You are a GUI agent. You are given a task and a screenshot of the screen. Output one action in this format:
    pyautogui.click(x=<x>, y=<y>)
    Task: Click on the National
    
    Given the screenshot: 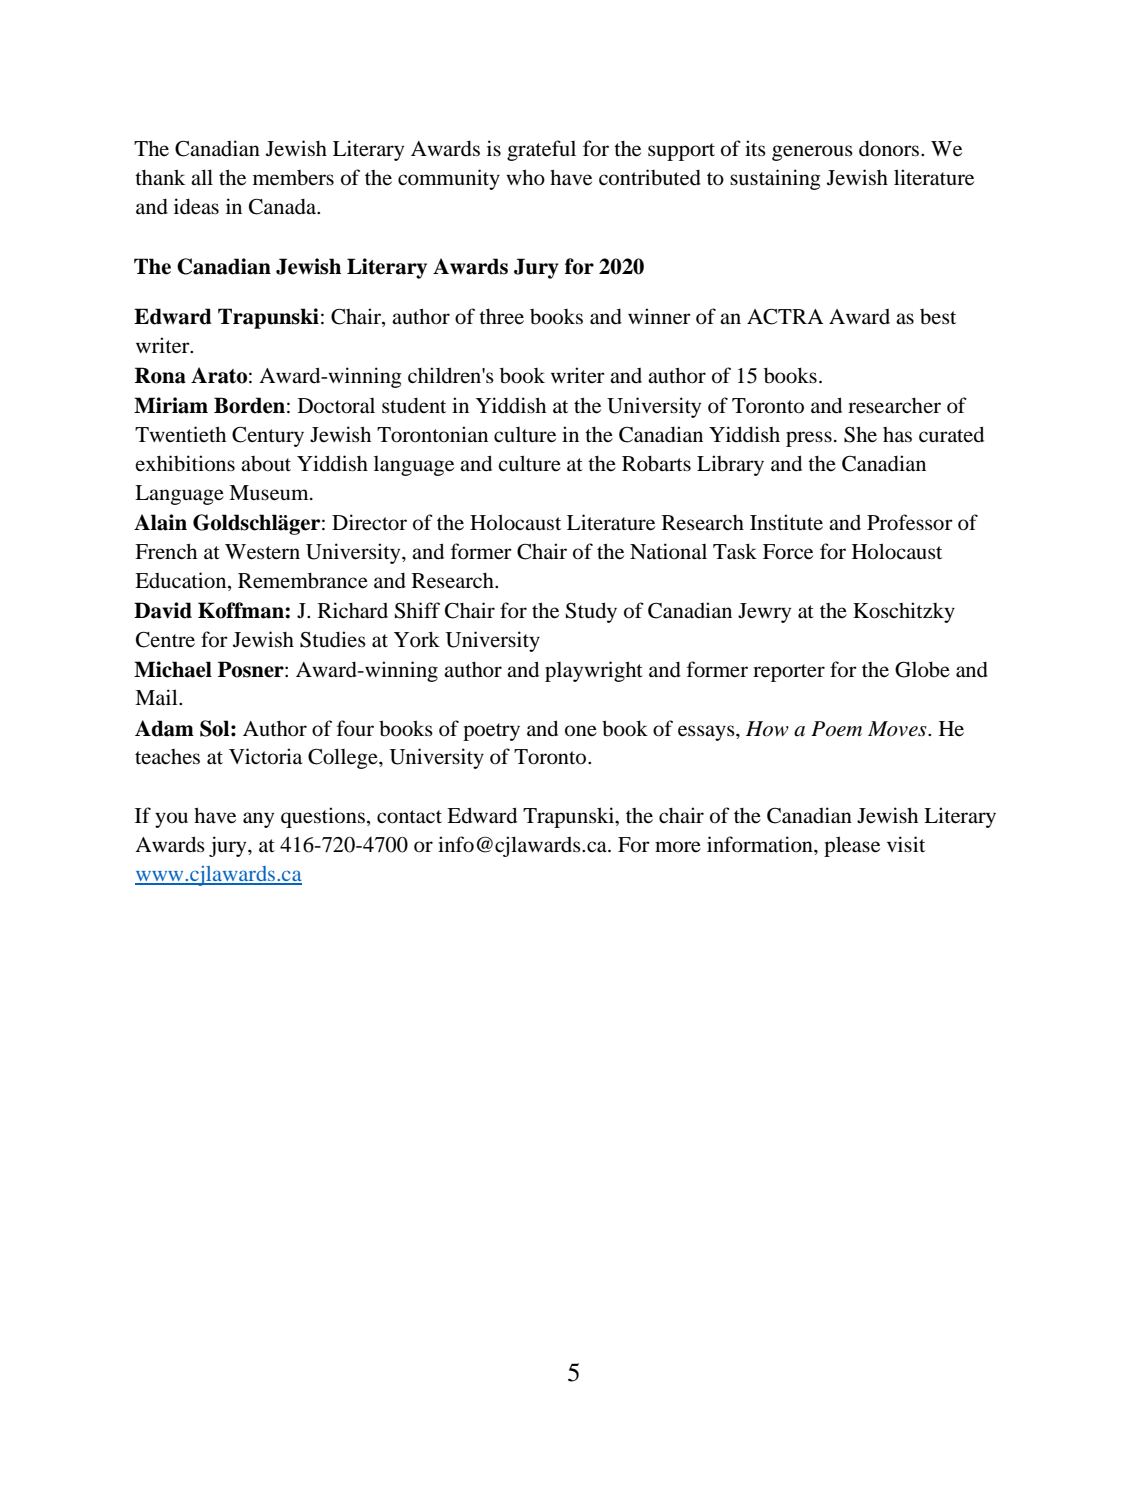 What is the action you would take?
    pyautogui.click(x=668, y=551)
